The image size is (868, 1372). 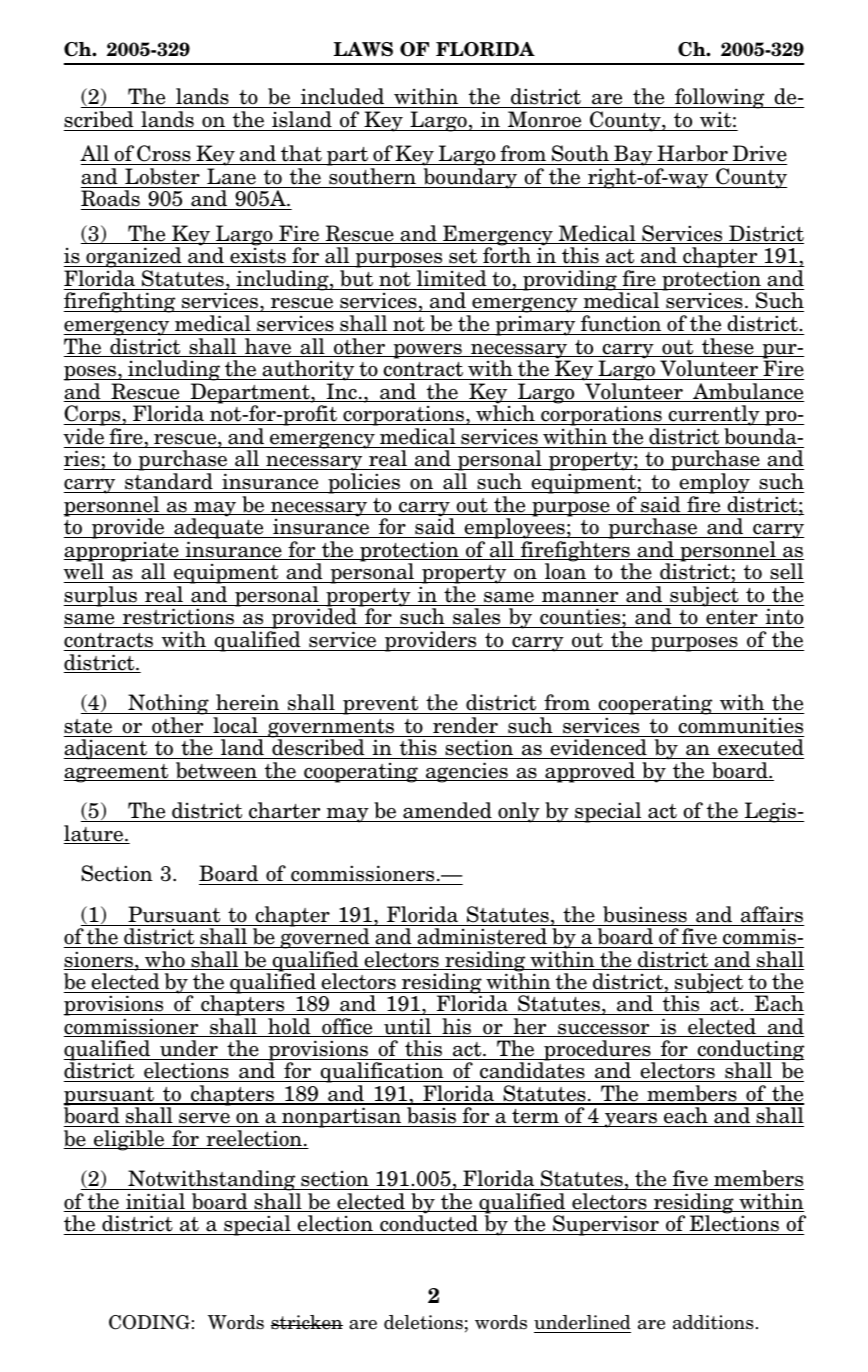 I want to click on serve, so click(x=204, y=1118).
